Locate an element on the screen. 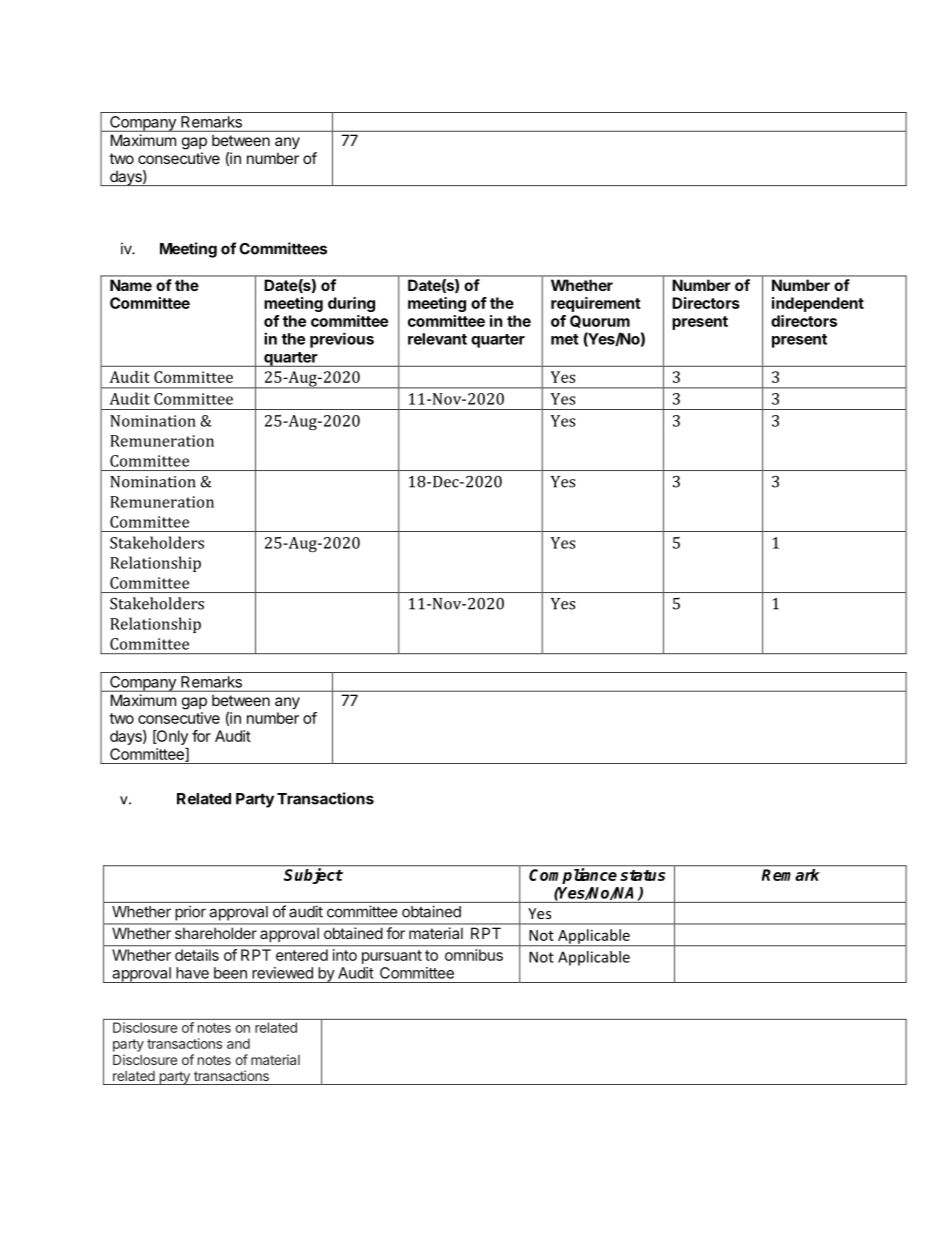  met is located at coordinates (565, 339).
